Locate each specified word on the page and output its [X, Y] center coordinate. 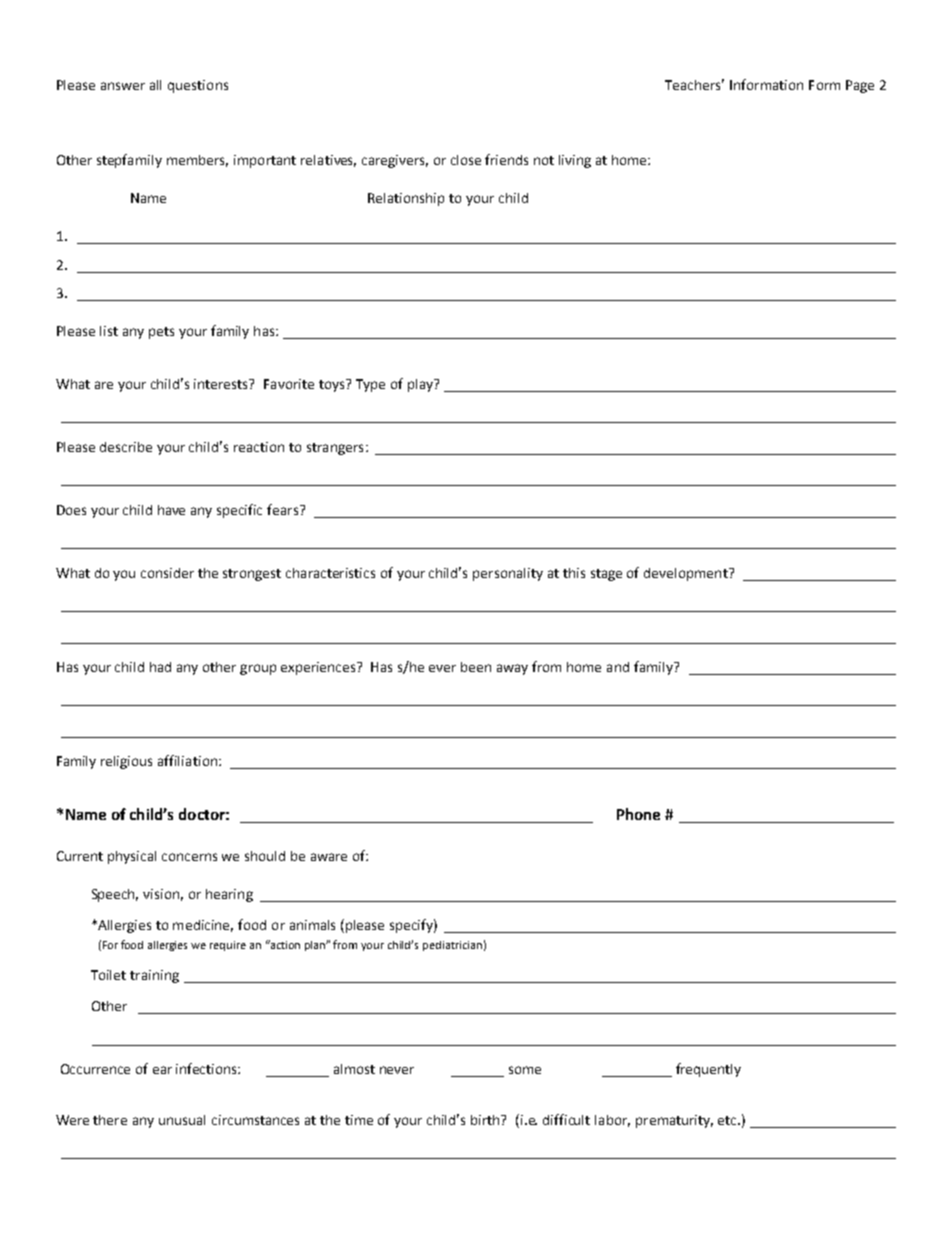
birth [486, 1120]
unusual [182, 1120]
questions [198, 86]
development [687, 574]
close [466, 160]
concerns [189, 857]
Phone [638, 814]
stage [606, 575]
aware [329, 857]
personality [508, 574]
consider [167, 573]
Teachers [694, 84]
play [421, 385]
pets [161, 333]
